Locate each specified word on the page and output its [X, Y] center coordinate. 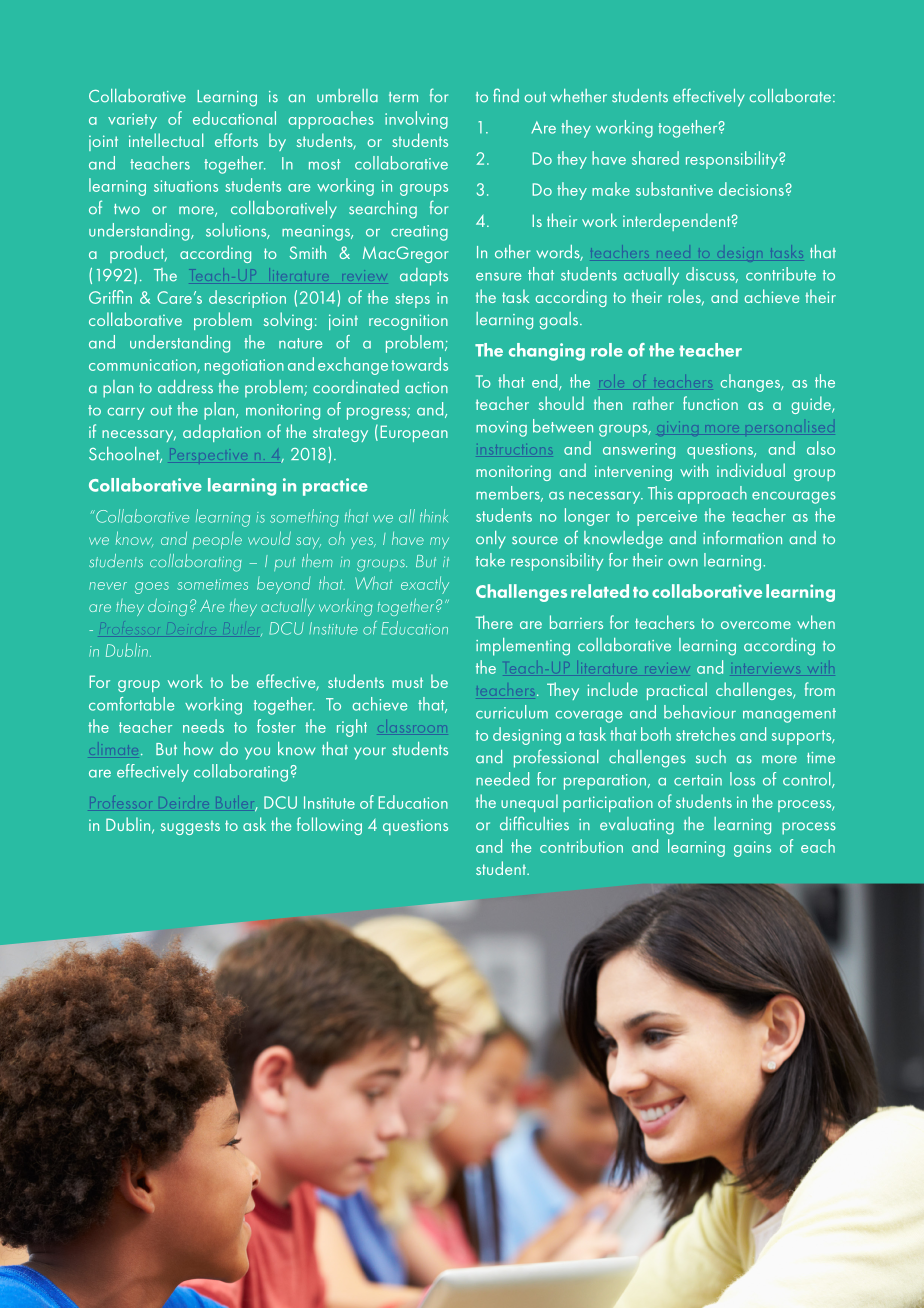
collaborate [790, 96]
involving [416, 120]
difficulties [534, 823]
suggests [190, 828]
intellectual [166, 140]
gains [752, 849]
